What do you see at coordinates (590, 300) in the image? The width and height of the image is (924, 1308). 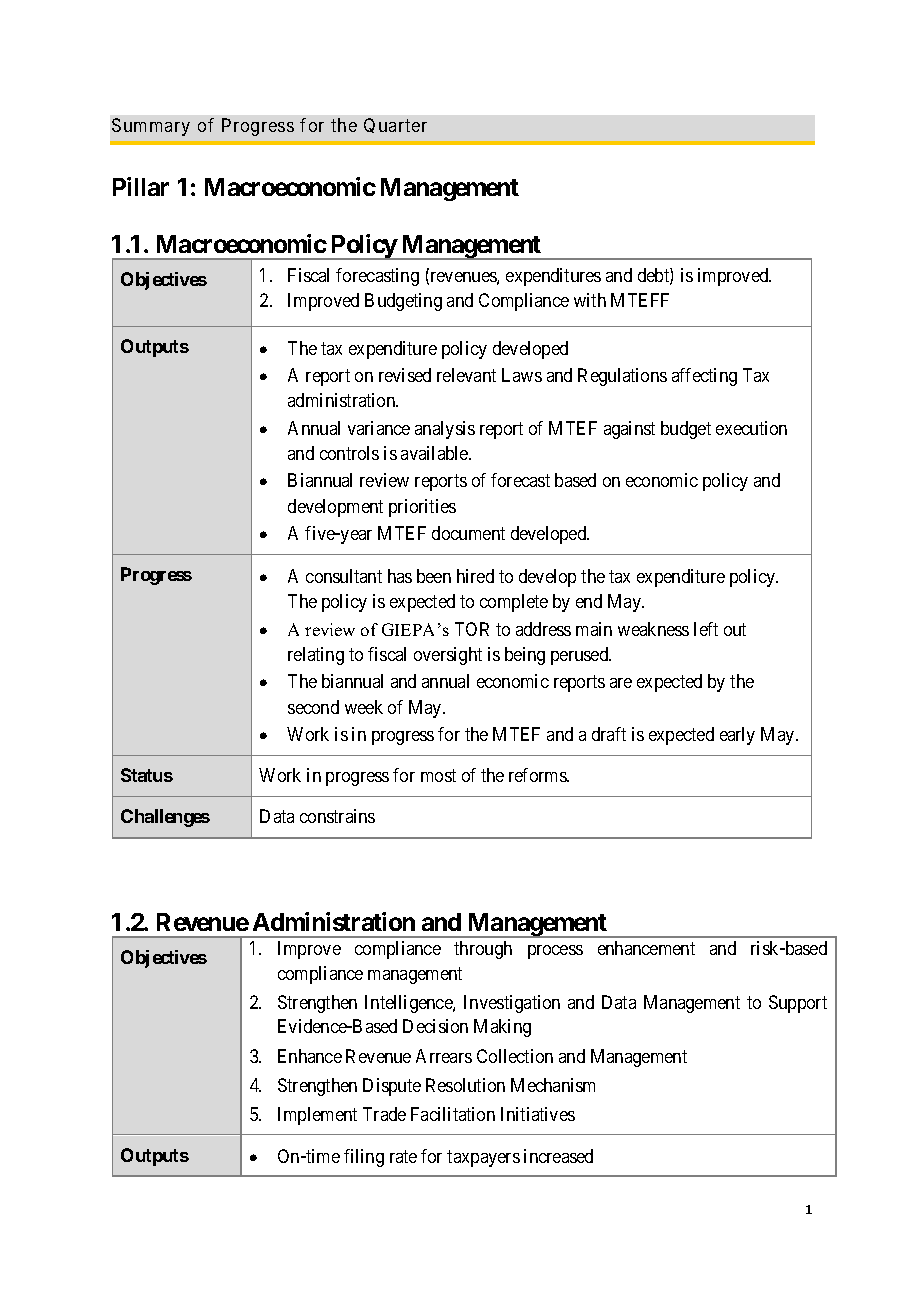 I see `with` at bounding box center [590, 300].
